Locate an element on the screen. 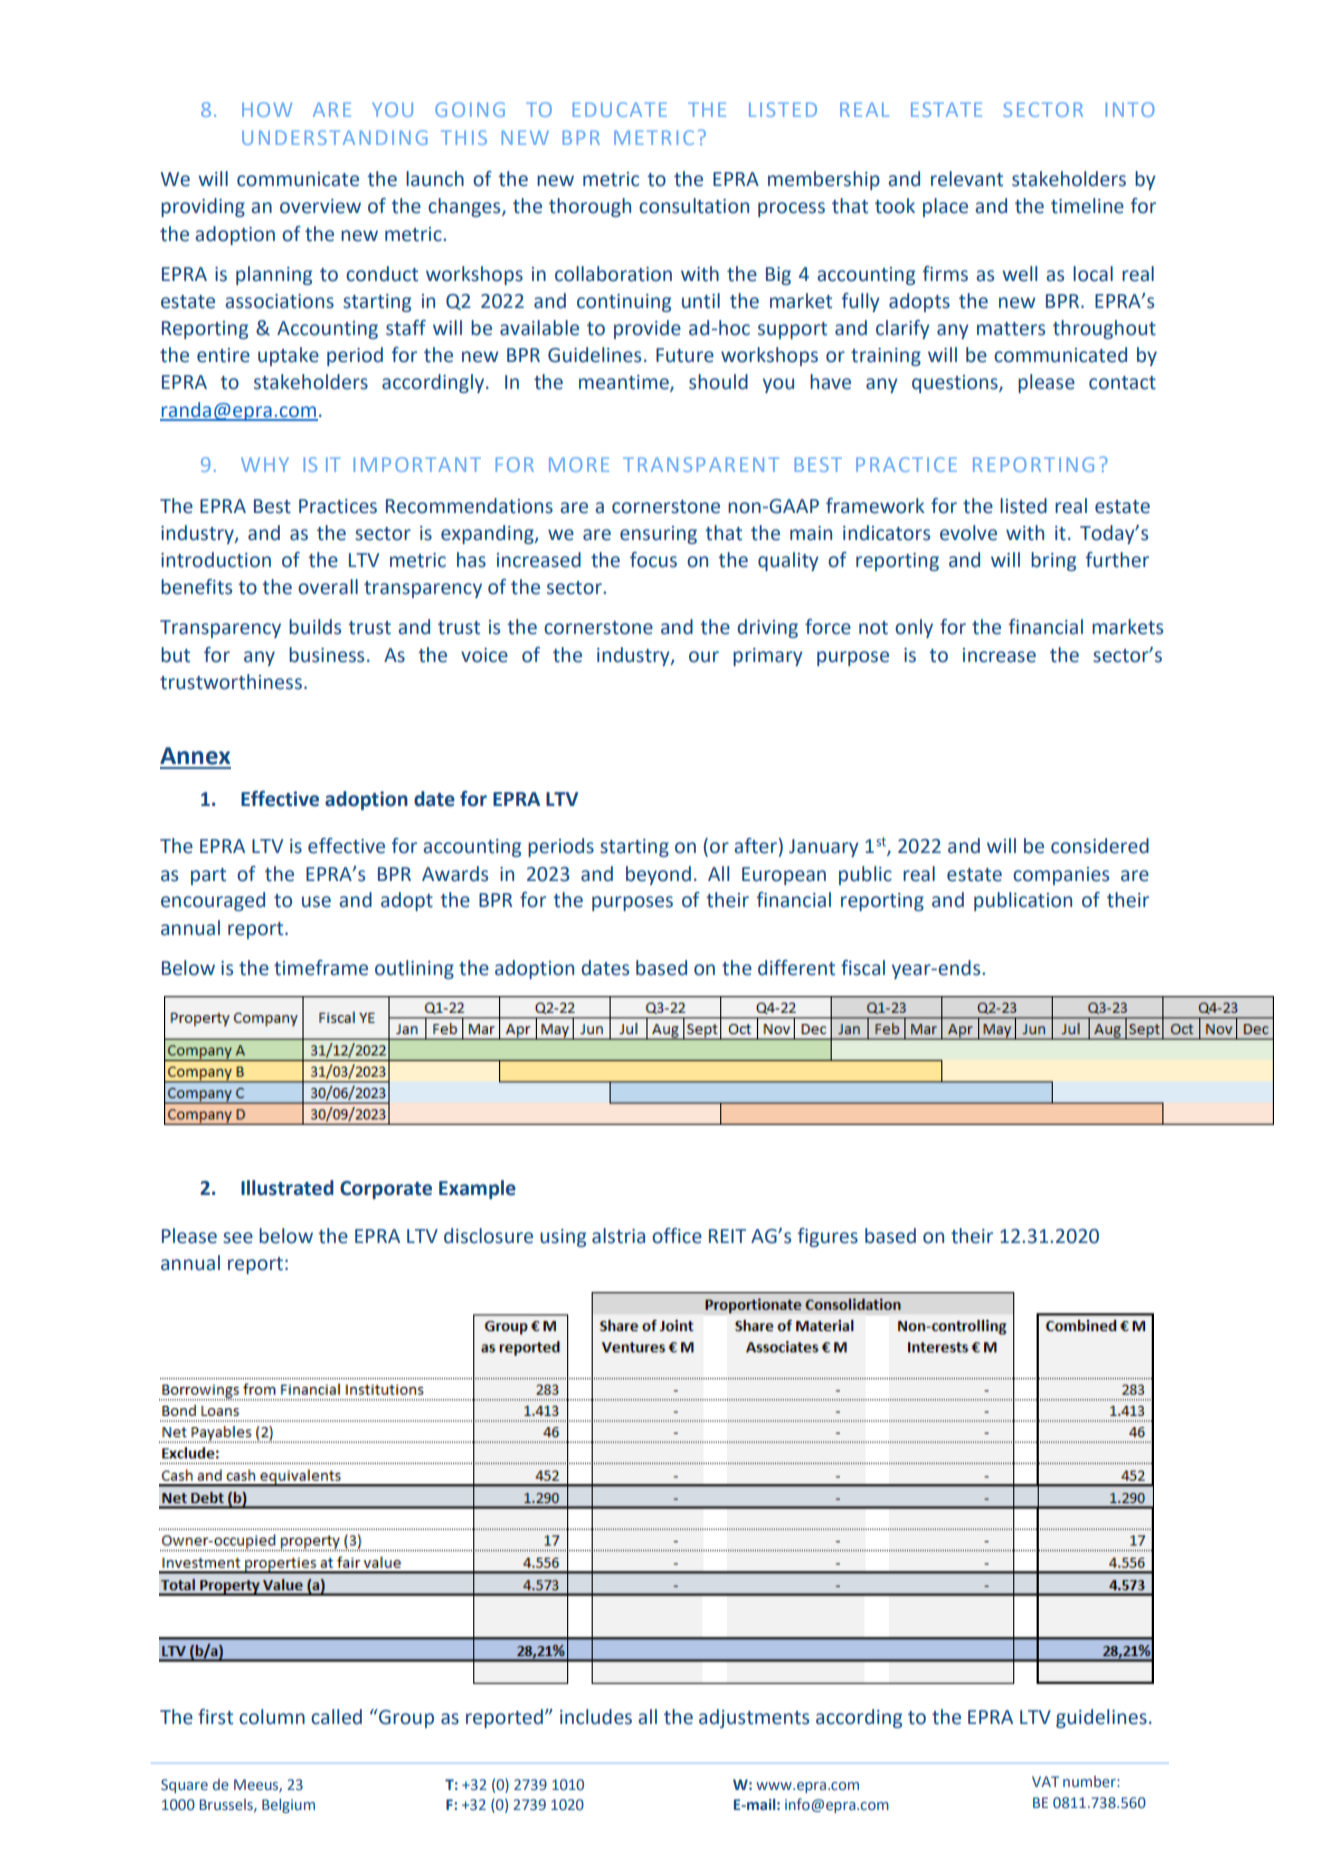 Image resolution: width=1322 pixels, height=1872 pixels. primary is located at coordinates (768, 657).
